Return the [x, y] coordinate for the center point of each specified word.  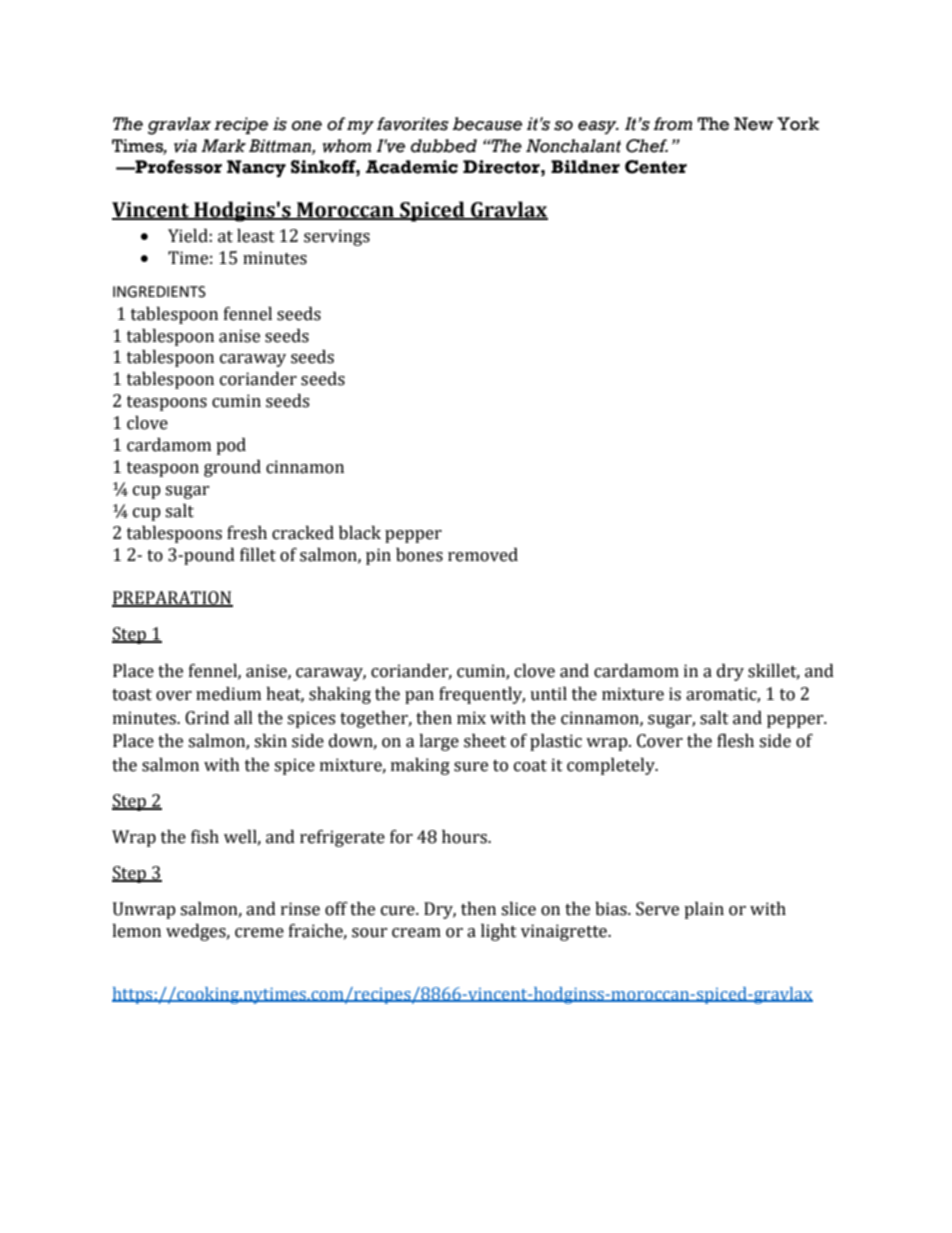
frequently [482, 695]
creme [259, 933]
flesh [735, 741]
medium [228, 694]
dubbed [444, 146]
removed [483, 555]
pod [231, 446]
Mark [223, 146]
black [360, 533]
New [753, 124]
